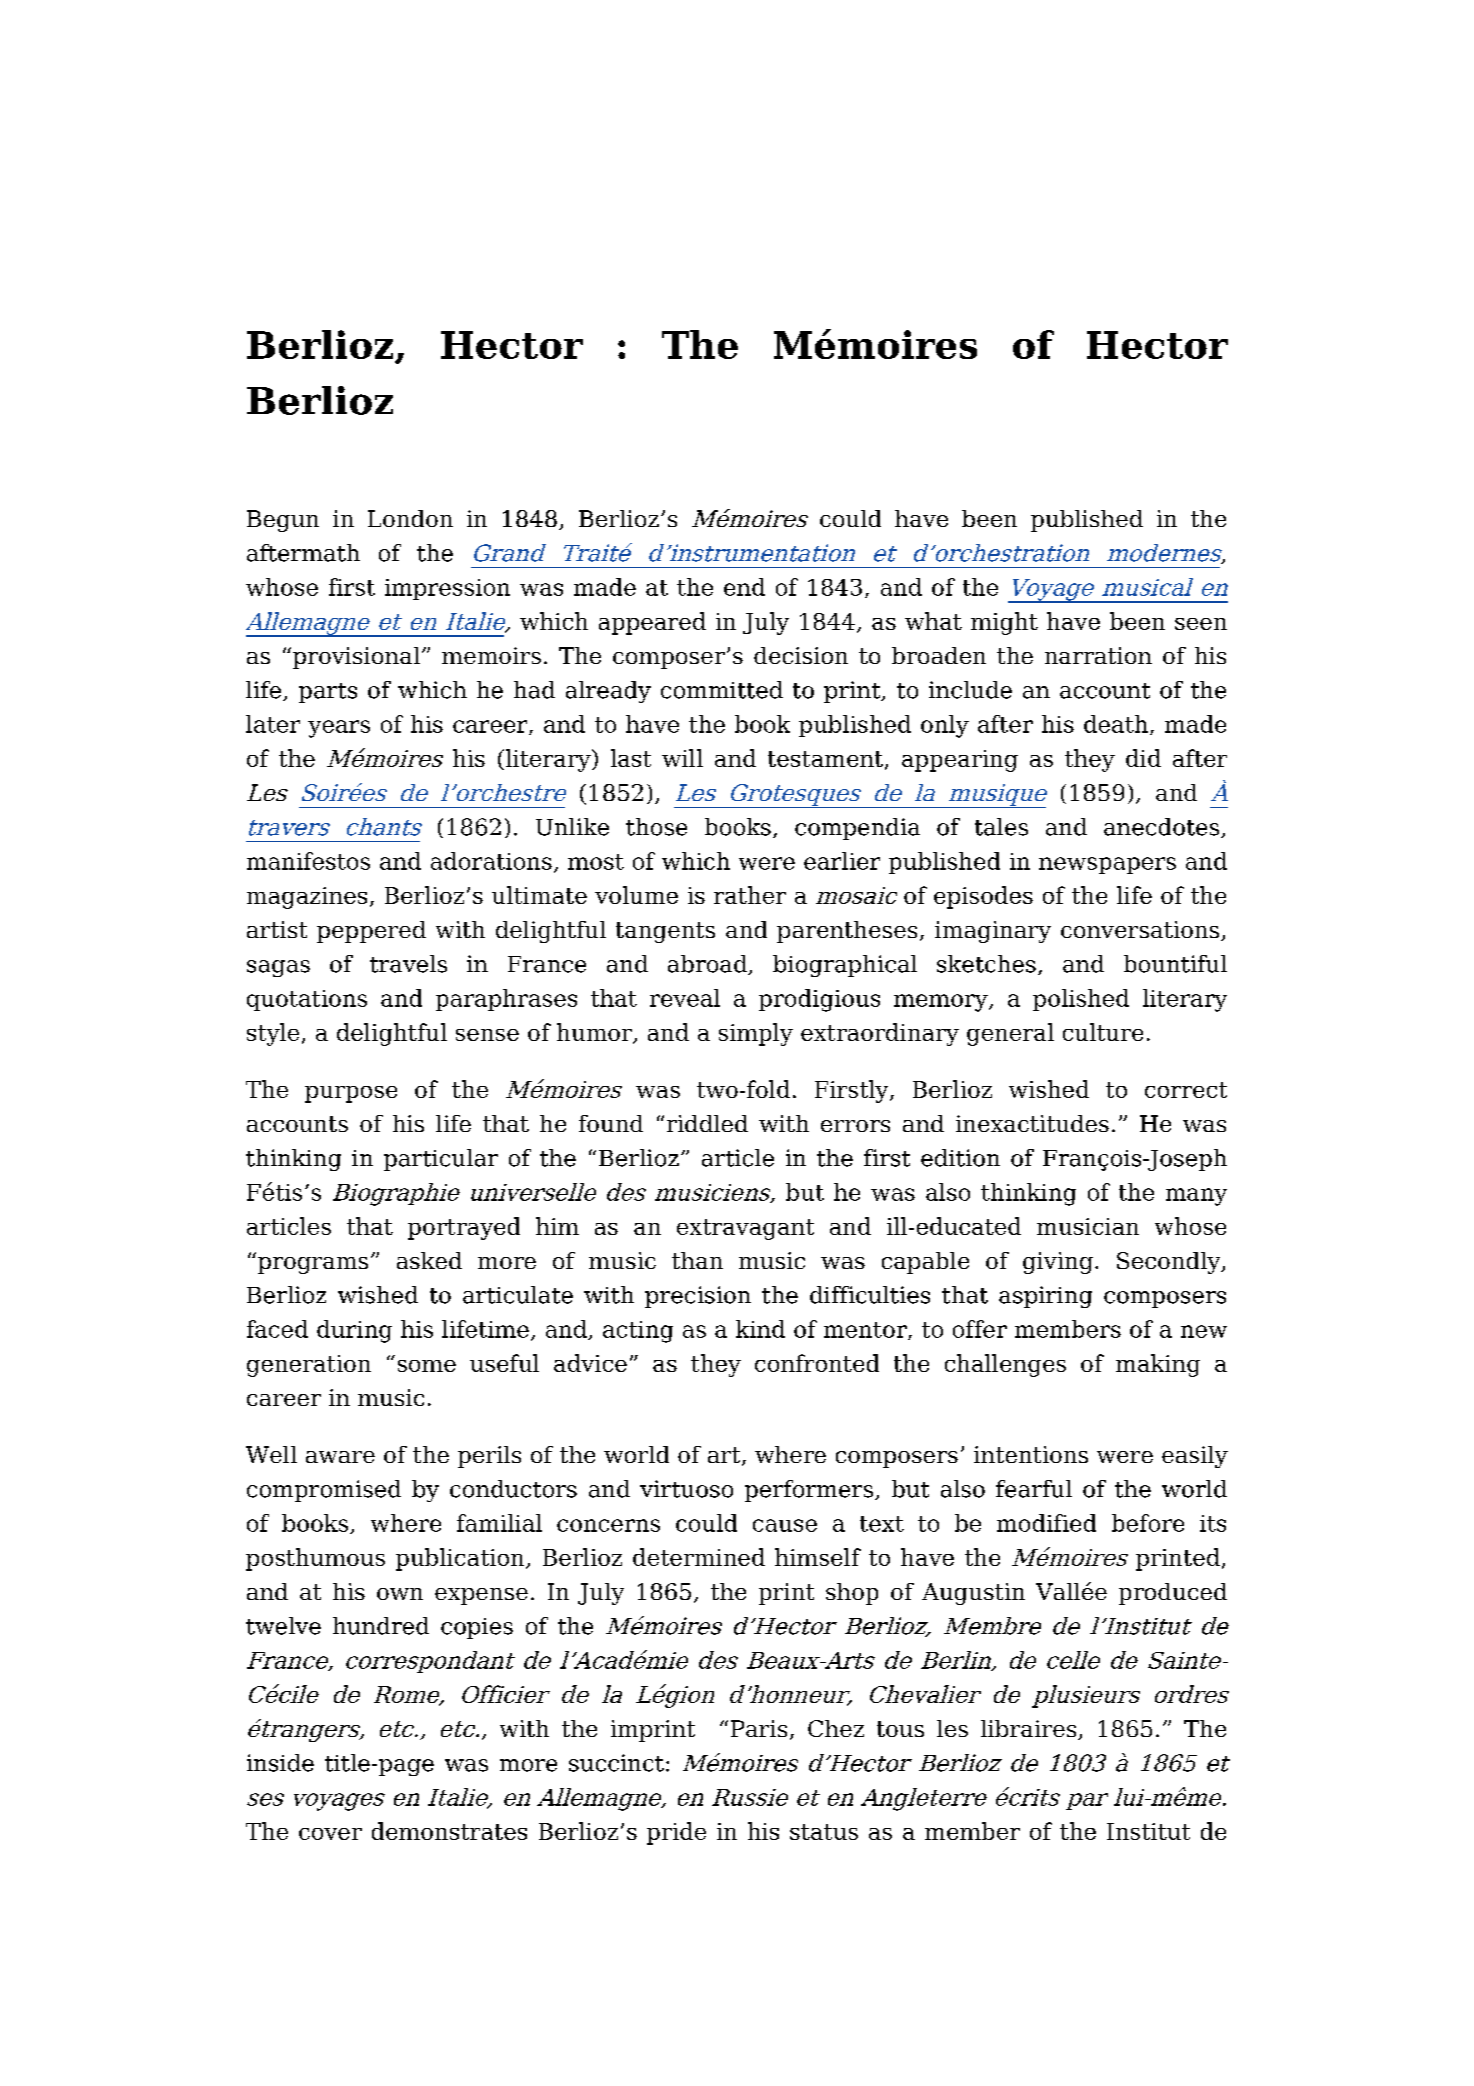 This image has width=1474, height=2086. I want to click on kind, so click(760, 1329).
